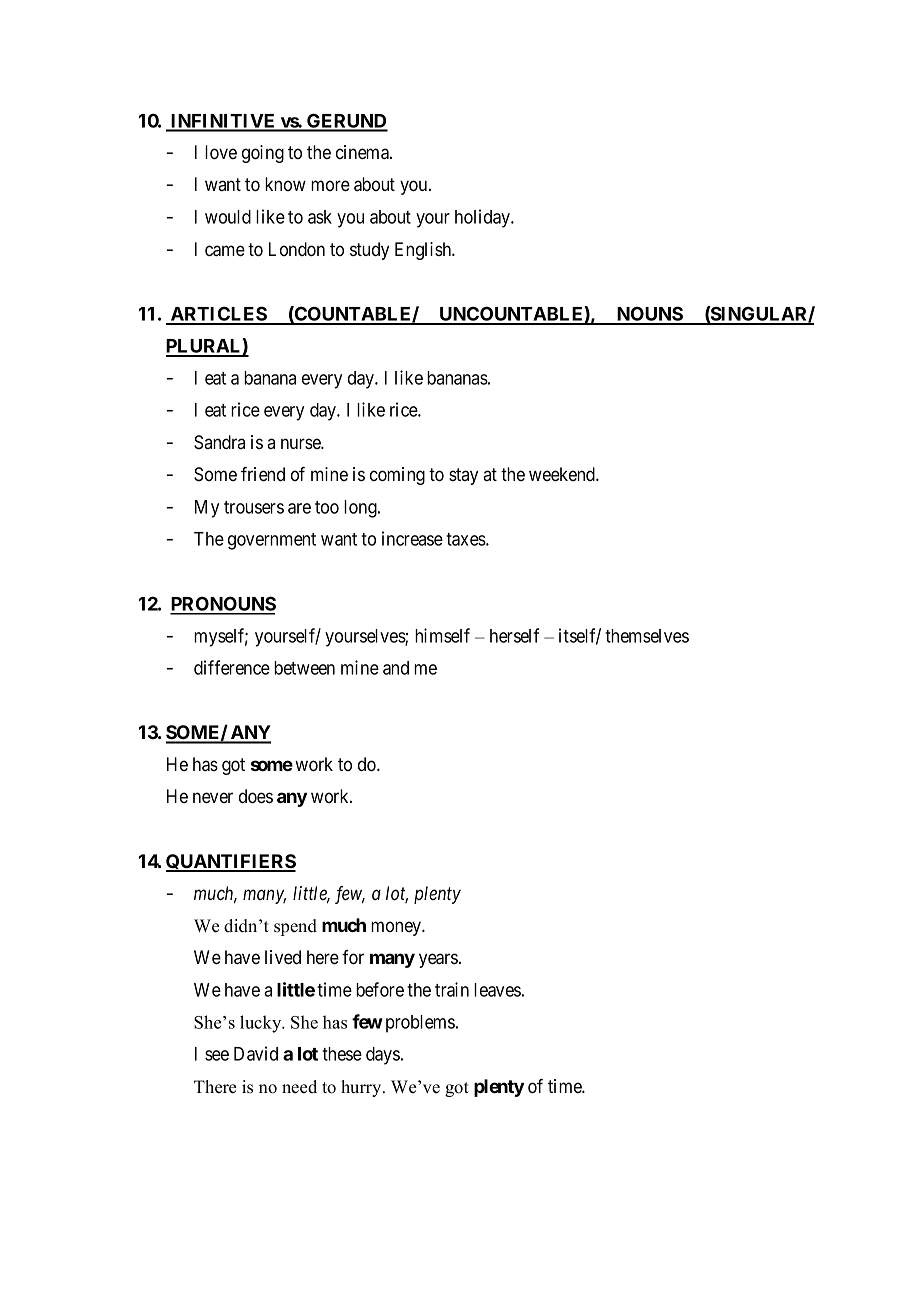  Describe the element at coordinates (647, 636) in the screenshot. I see `themselves` at that location.
